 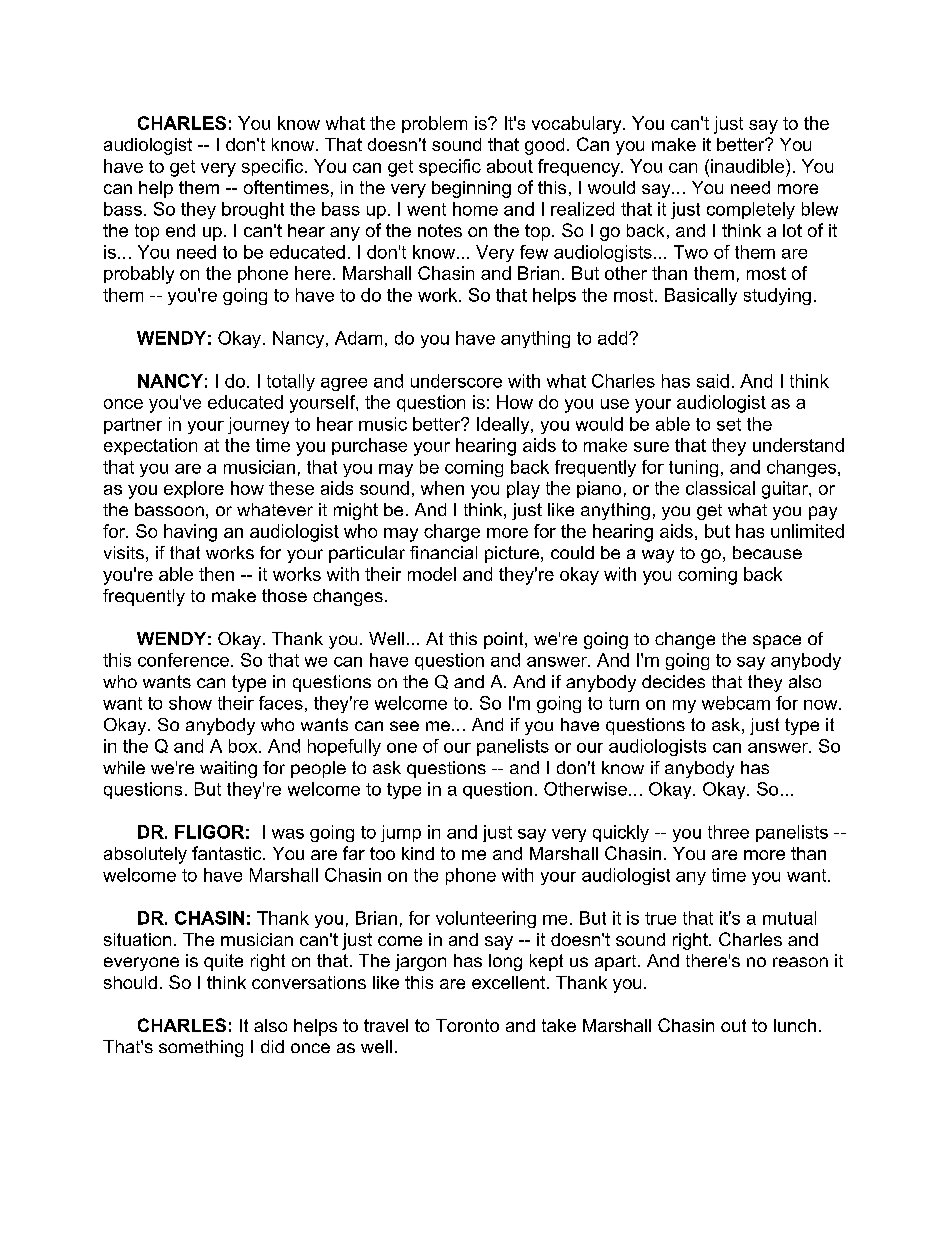 I want to click on something, so click(x=201, y=1048).
